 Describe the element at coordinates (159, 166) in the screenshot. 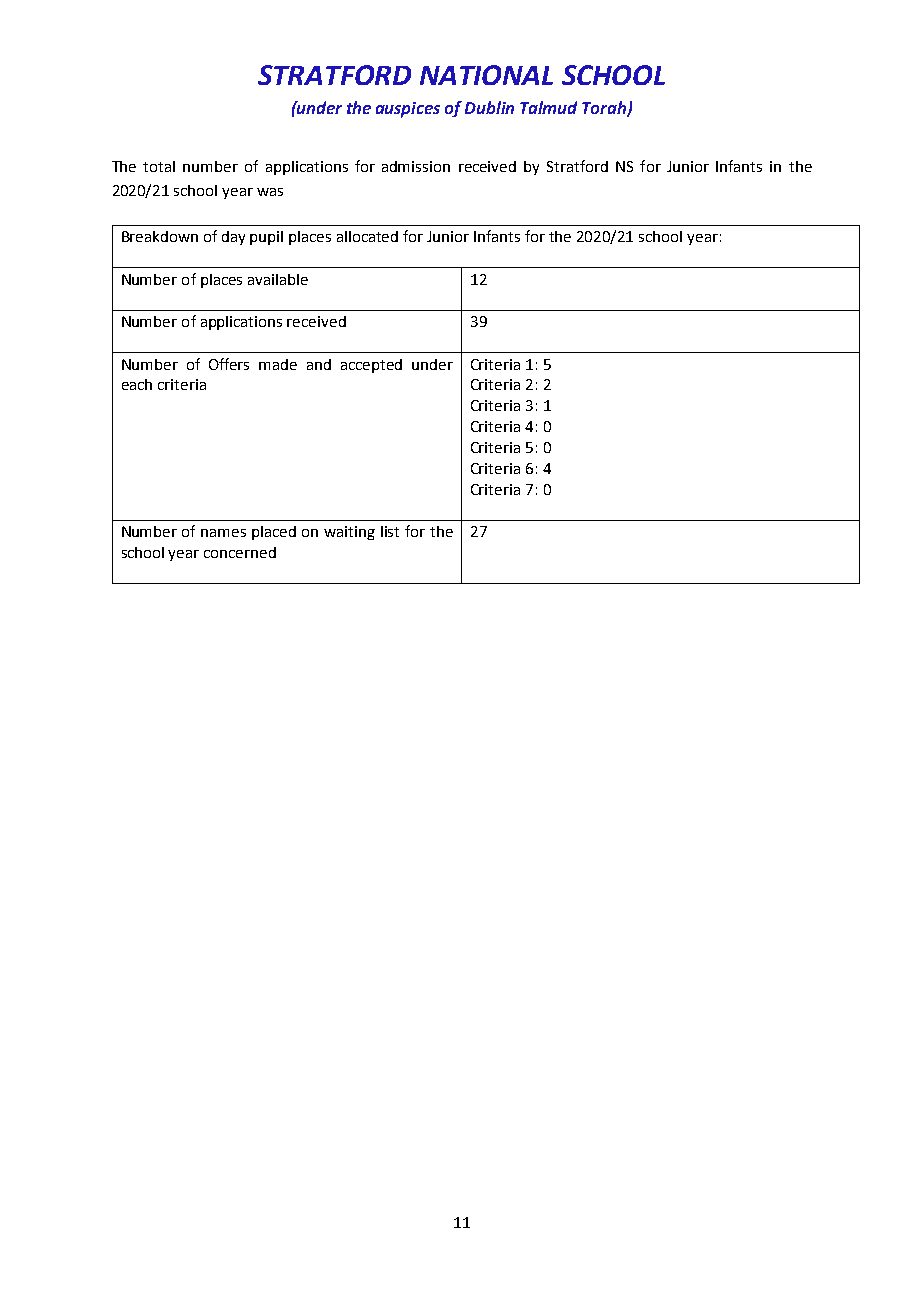

I see `total` at that location.
